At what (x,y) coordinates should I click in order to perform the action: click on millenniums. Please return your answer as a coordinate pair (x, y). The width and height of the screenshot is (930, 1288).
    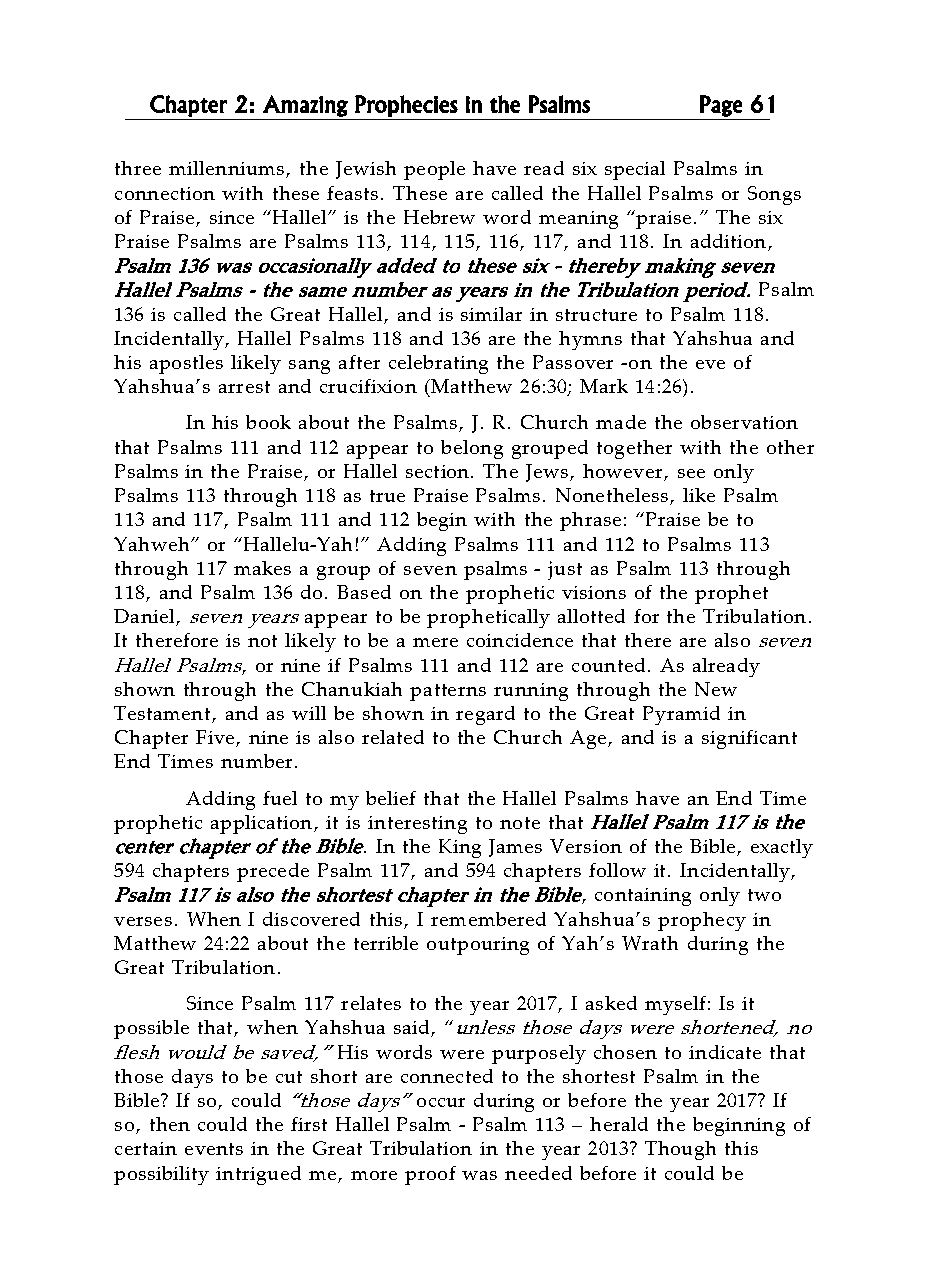
    Looking at the image, I should click on (228, 169).
